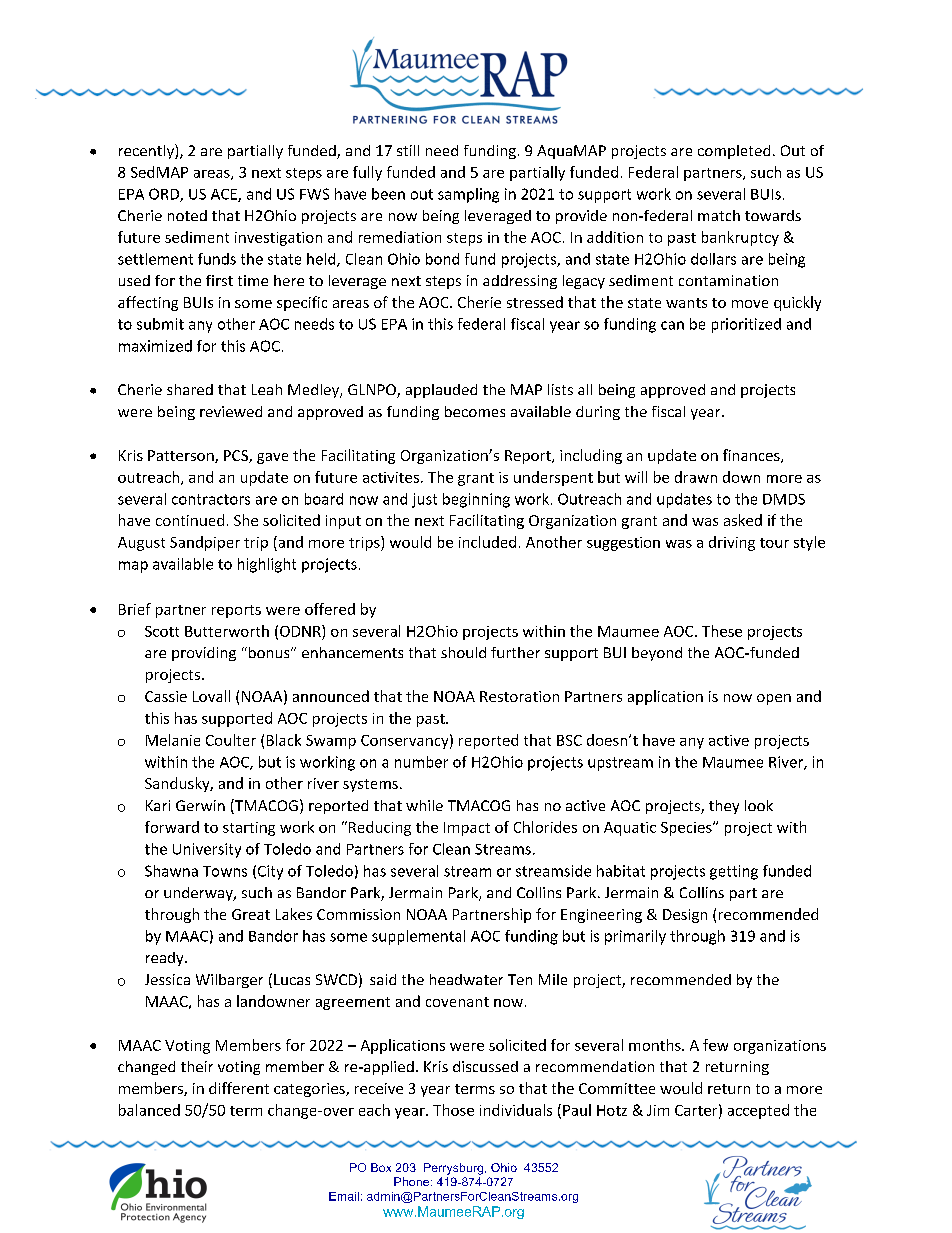 This screenshot has width=952, height=1233. I want to click on sampling, so click(468, 195).
